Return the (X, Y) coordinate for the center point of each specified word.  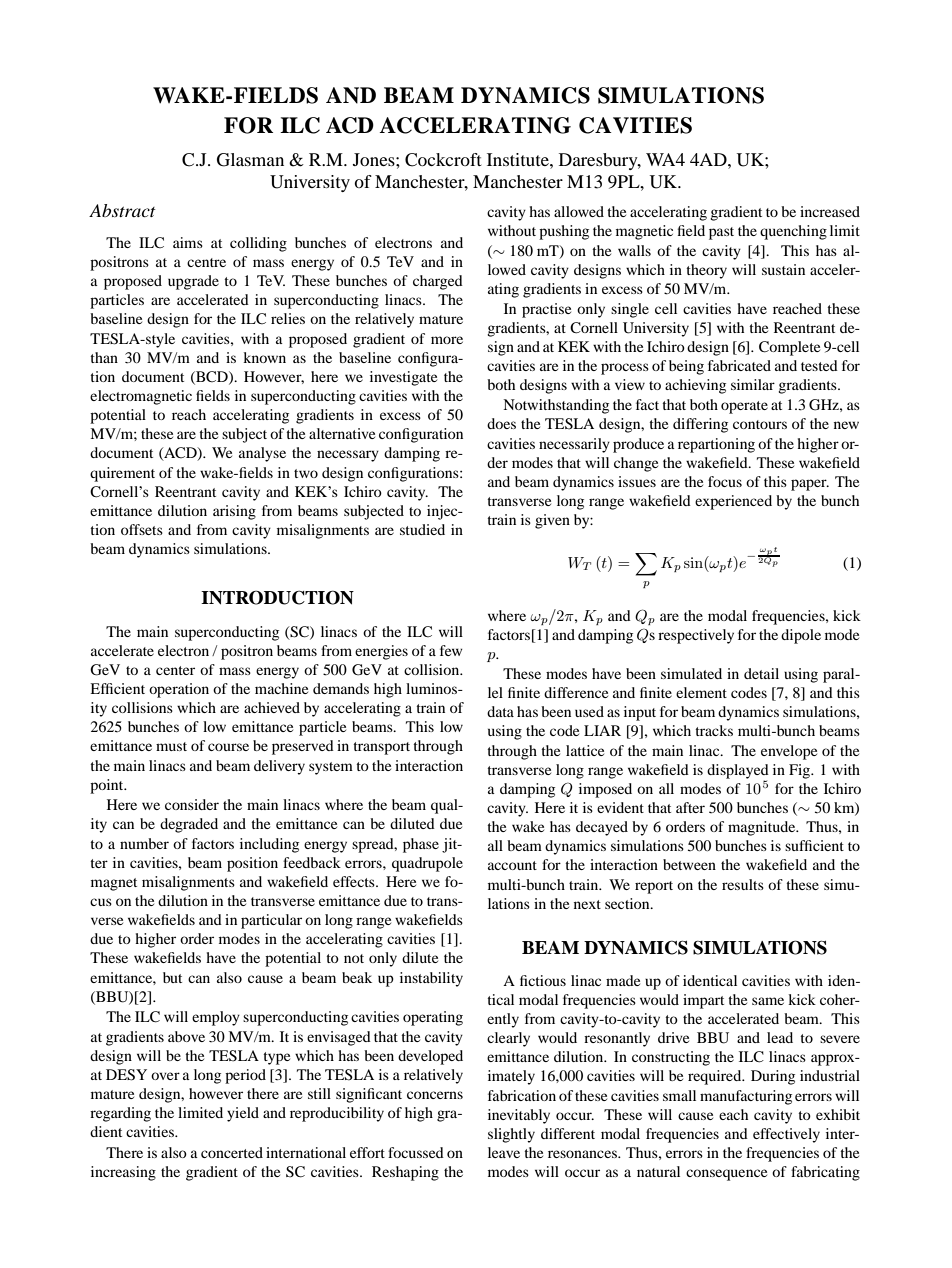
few (451, 650)
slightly (511, 1135)
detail (761, 673)
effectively (786, 1135)
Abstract (122, 210)
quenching (793, 232)
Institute (519, 159)
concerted (232, 1152)
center (175, 670)
